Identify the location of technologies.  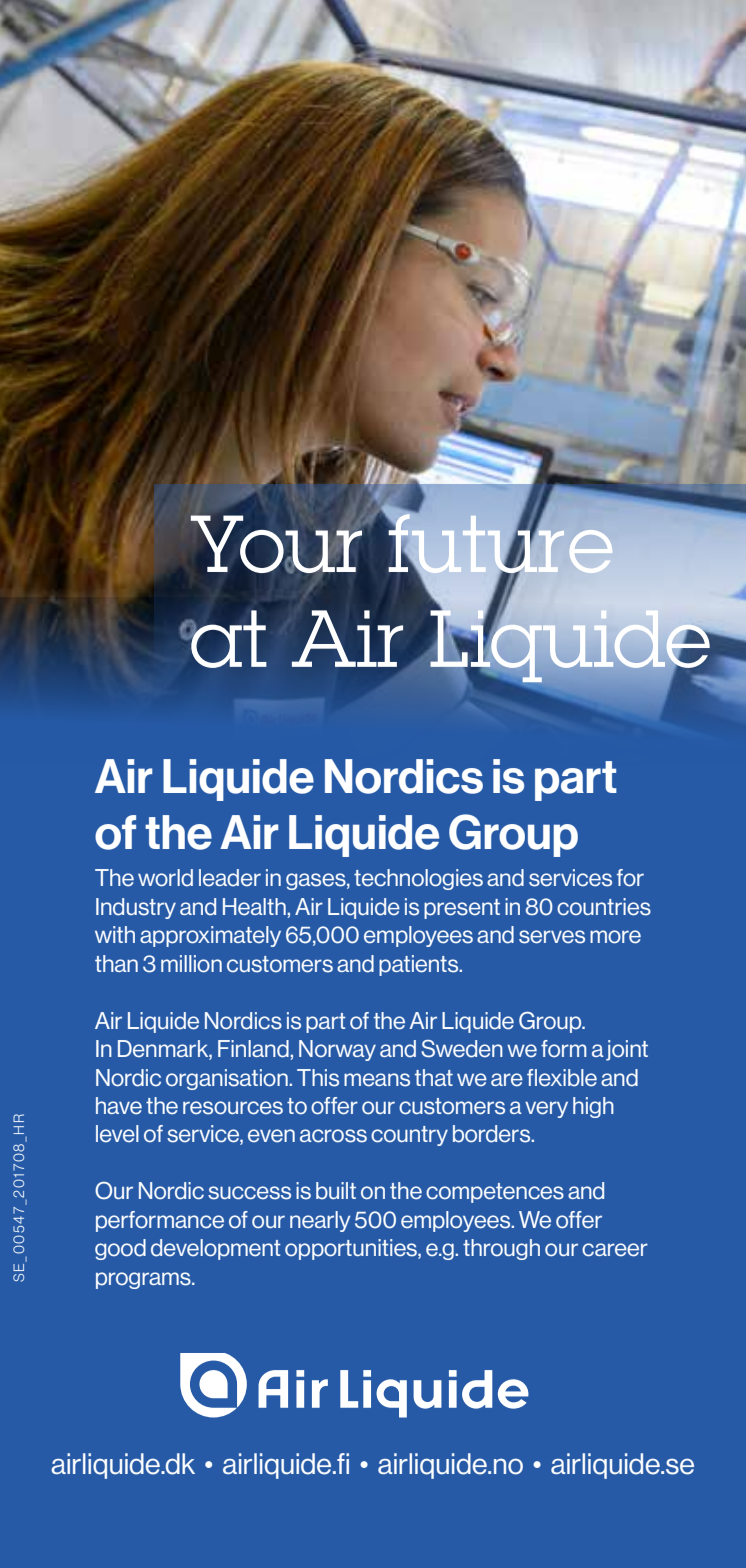
(418, 879).
